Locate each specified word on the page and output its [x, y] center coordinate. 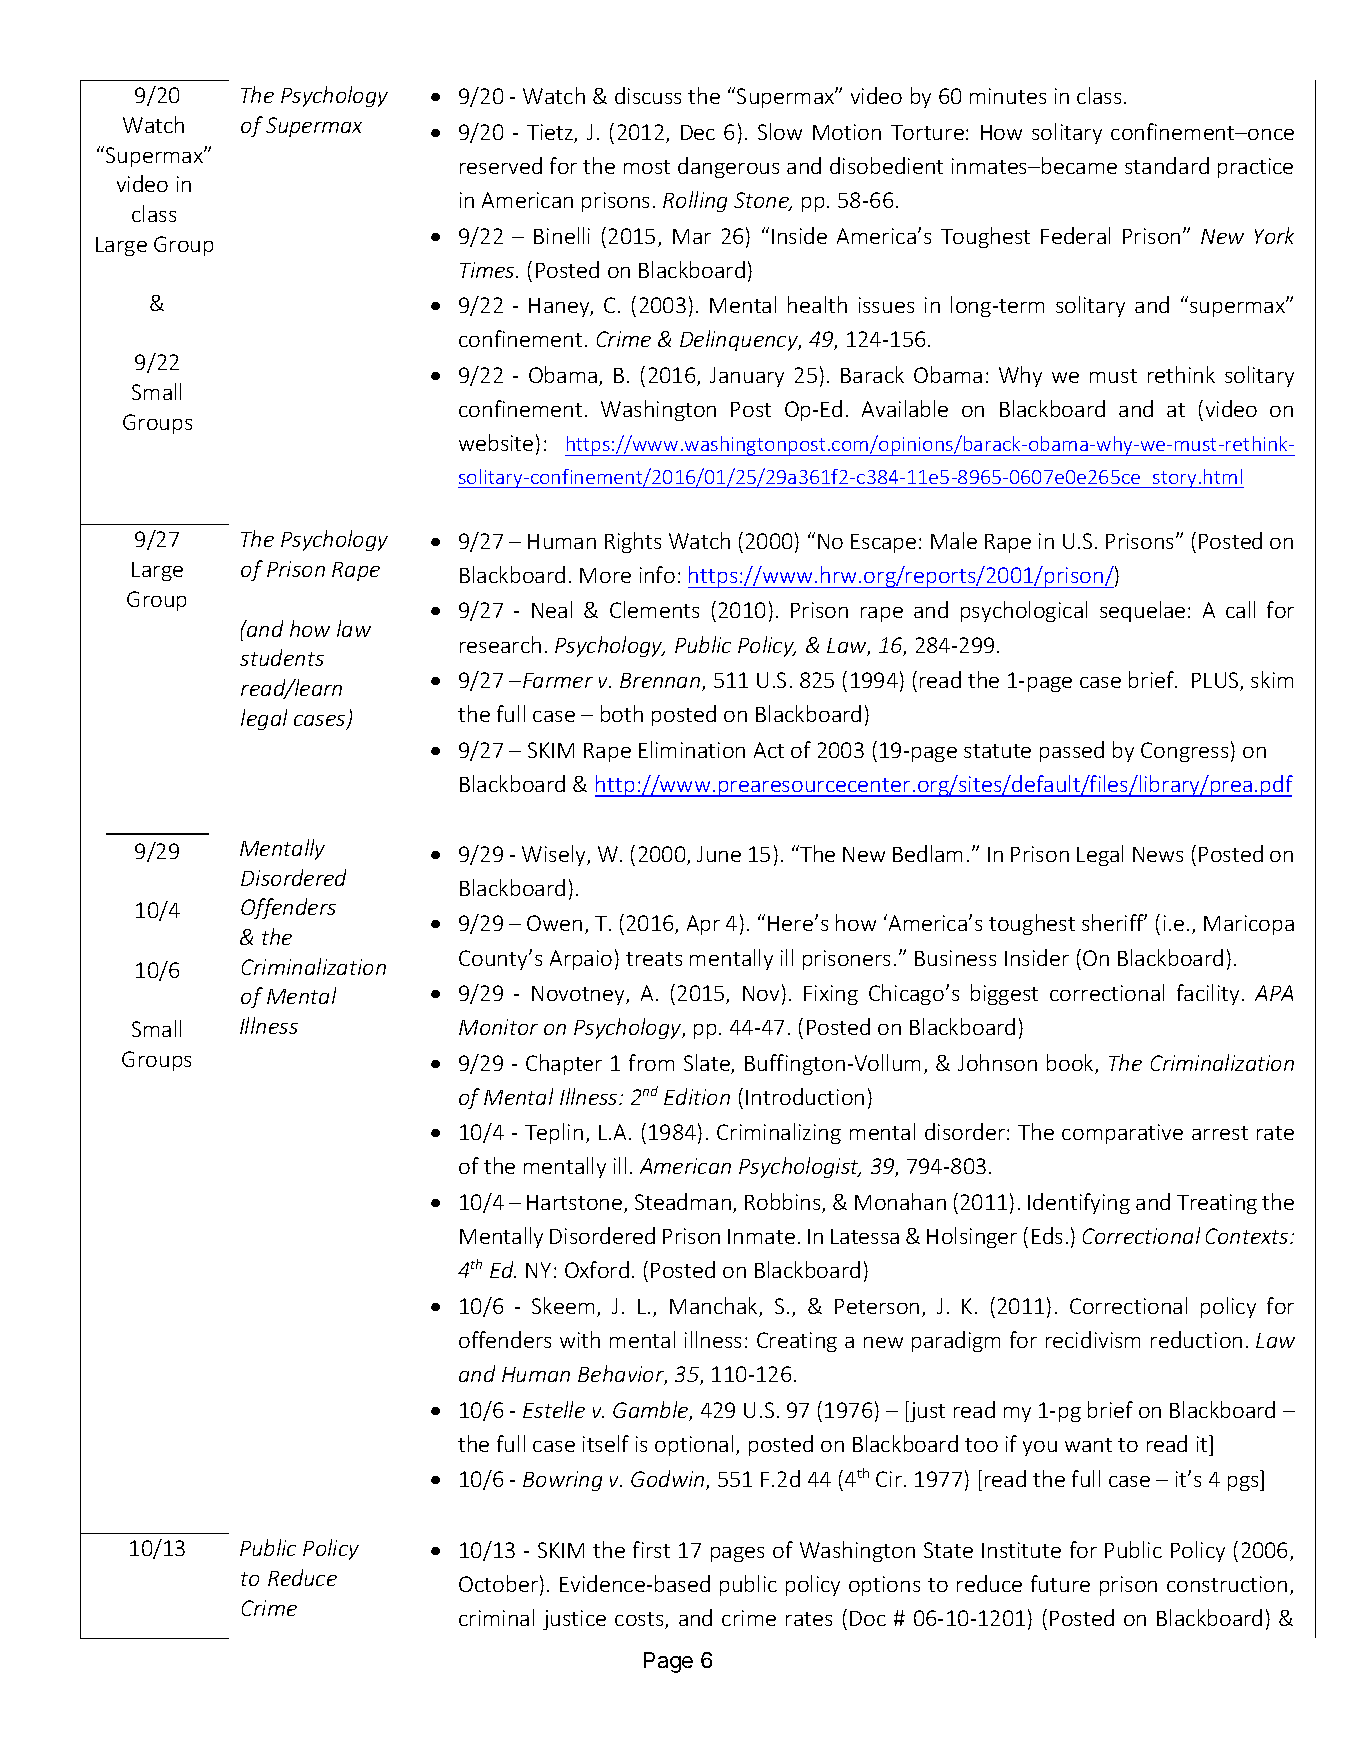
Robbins [784, 1203]
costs [640, 1620]
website [496, 442]
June [719, 854]
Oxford [597, 1269]
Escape [883, 543]
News [1158, 854]
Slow [780, 131]
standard [1167, 165]
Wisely [555, 855]
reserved [501, 165]
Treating [1217, 1204]
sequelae [1142, 611]
